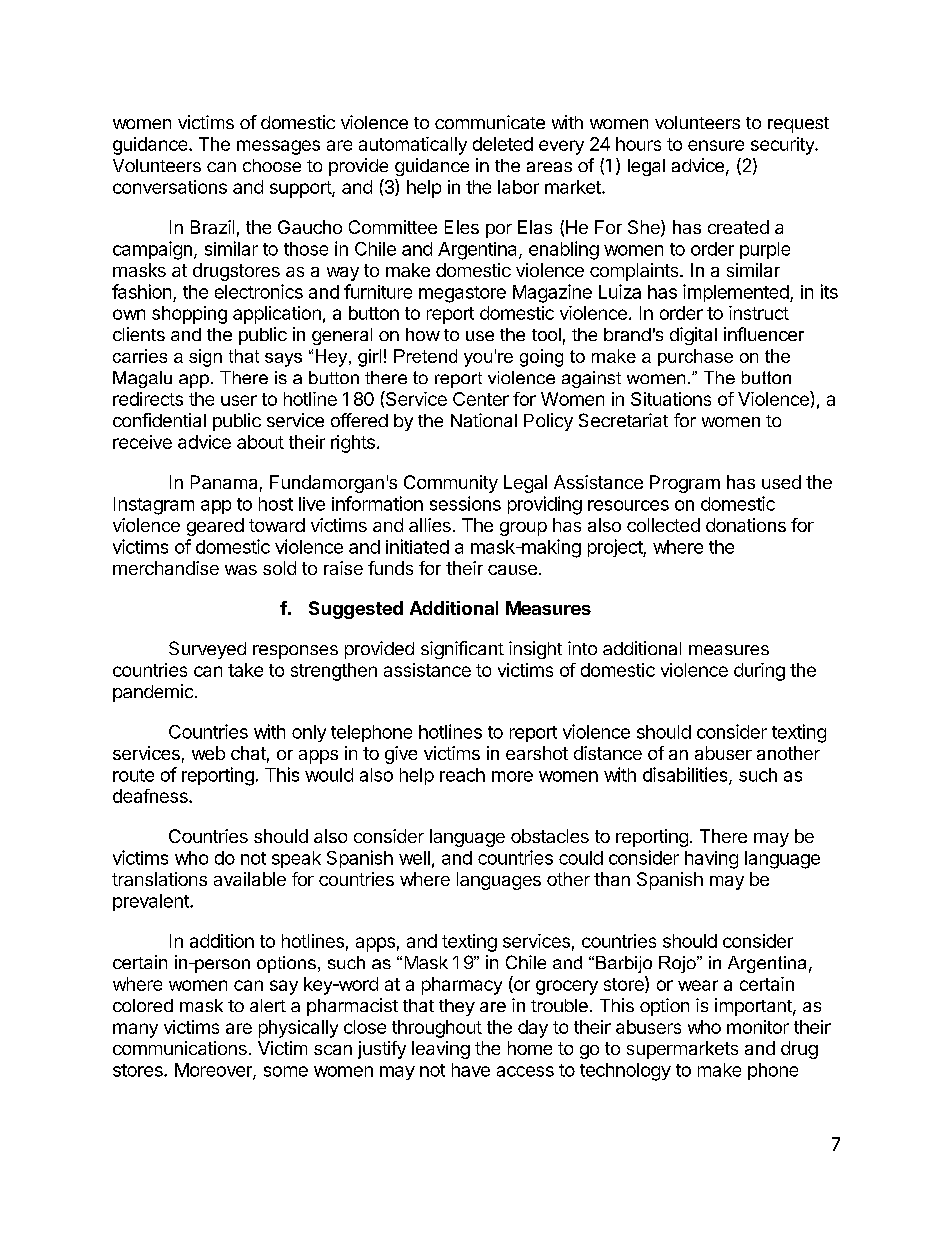 This document has height=1233, width=952. Describe the element at coordinates (781, 482) in the document. I see `used` at that location.
